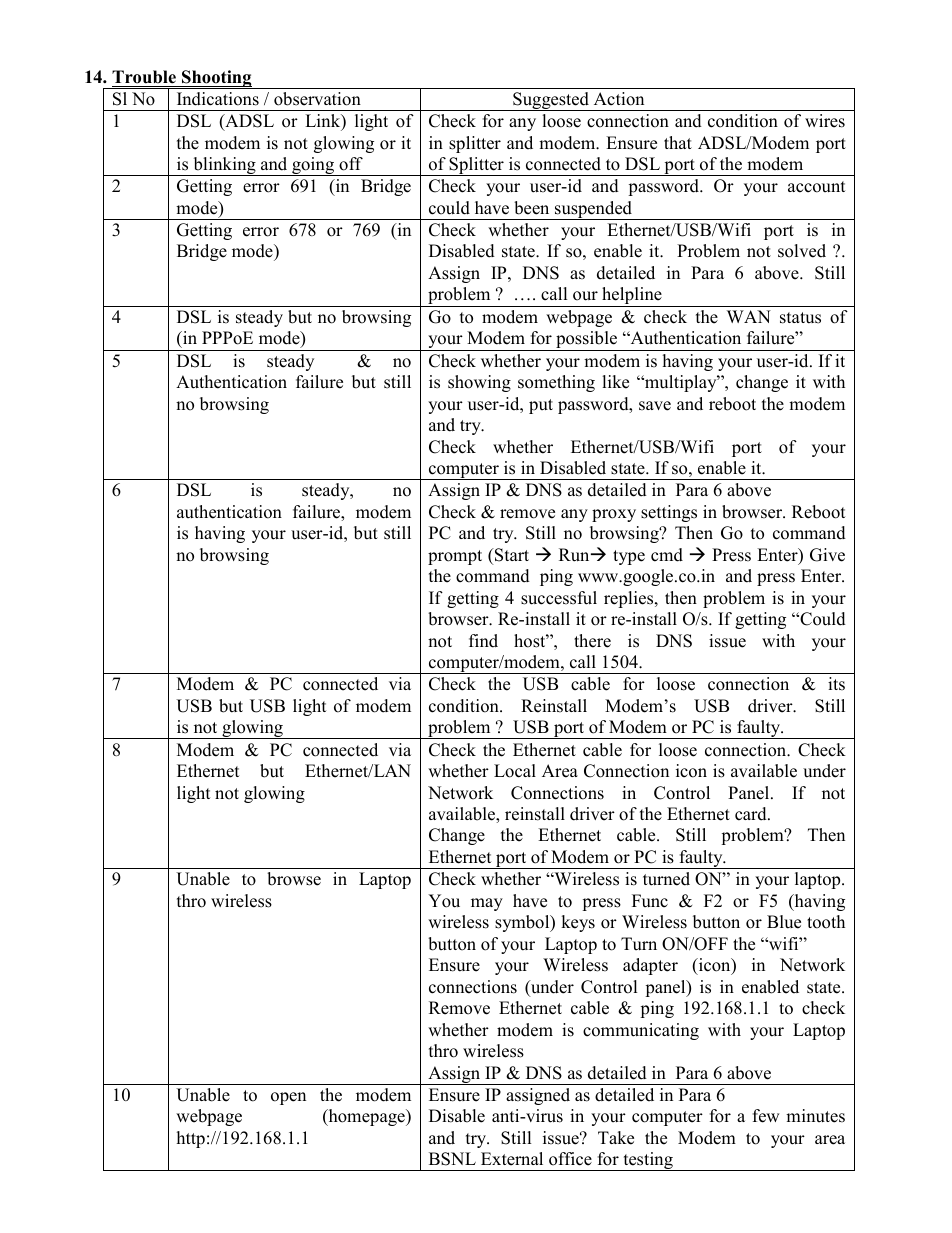 This image has width=952, height=1233. What do you see at coordinates (515, 771) in the image?
I see `Local` at bounding box center [515, 771].
